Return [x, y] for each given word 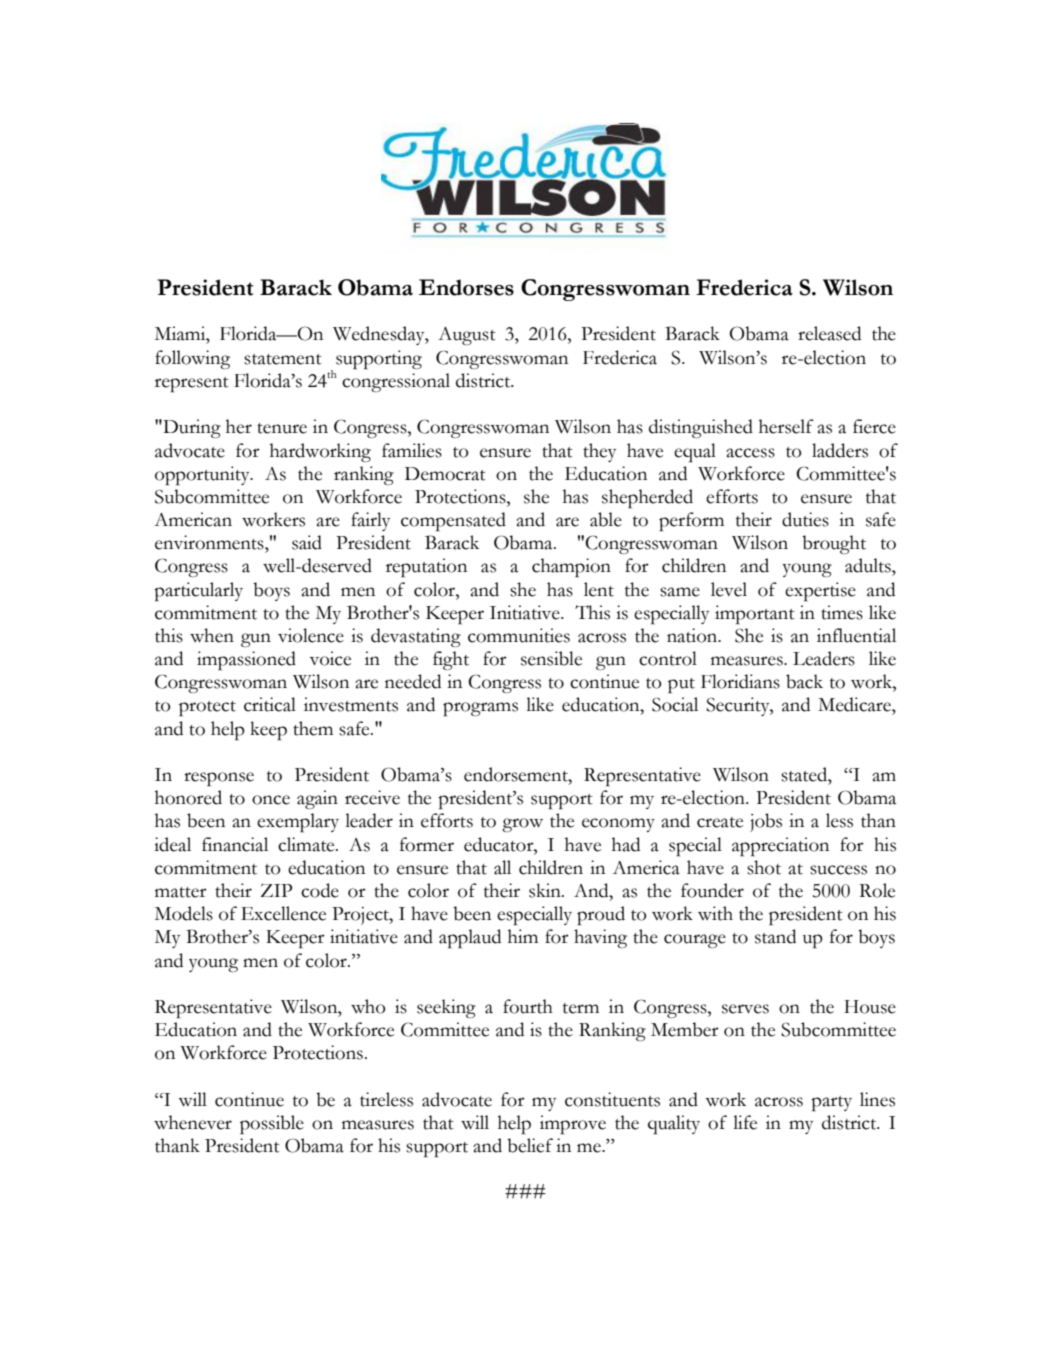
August [467, 336]
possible [272, 1124]
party [831, 1103]
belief [530, 1145]
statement [283, 359]
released [829, 333]
